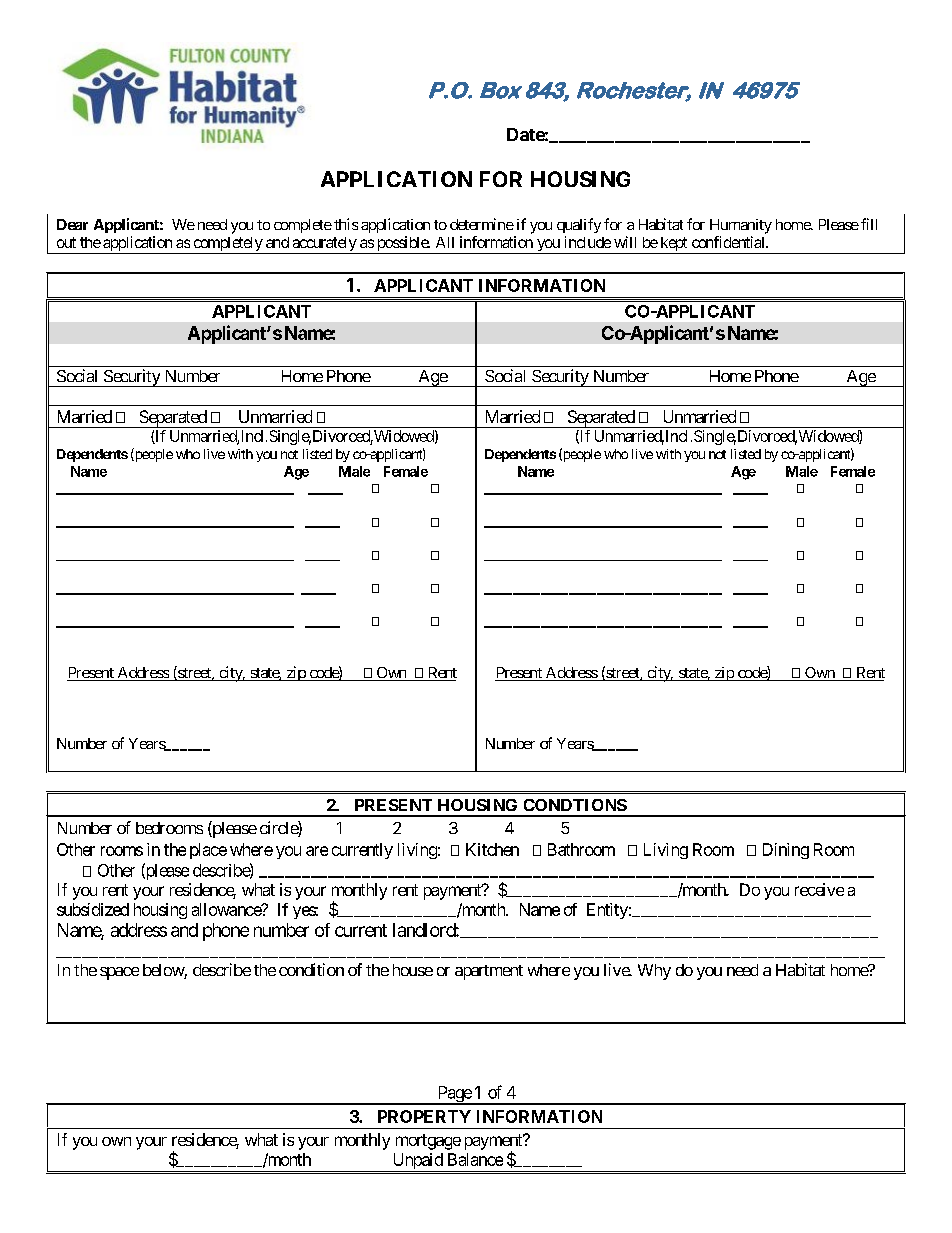 Image resolution: width=952 pixels, height=1233 pixels. Describe the element at coordinates (729, 242) in the screenshot. I see `confidential` at that location.
